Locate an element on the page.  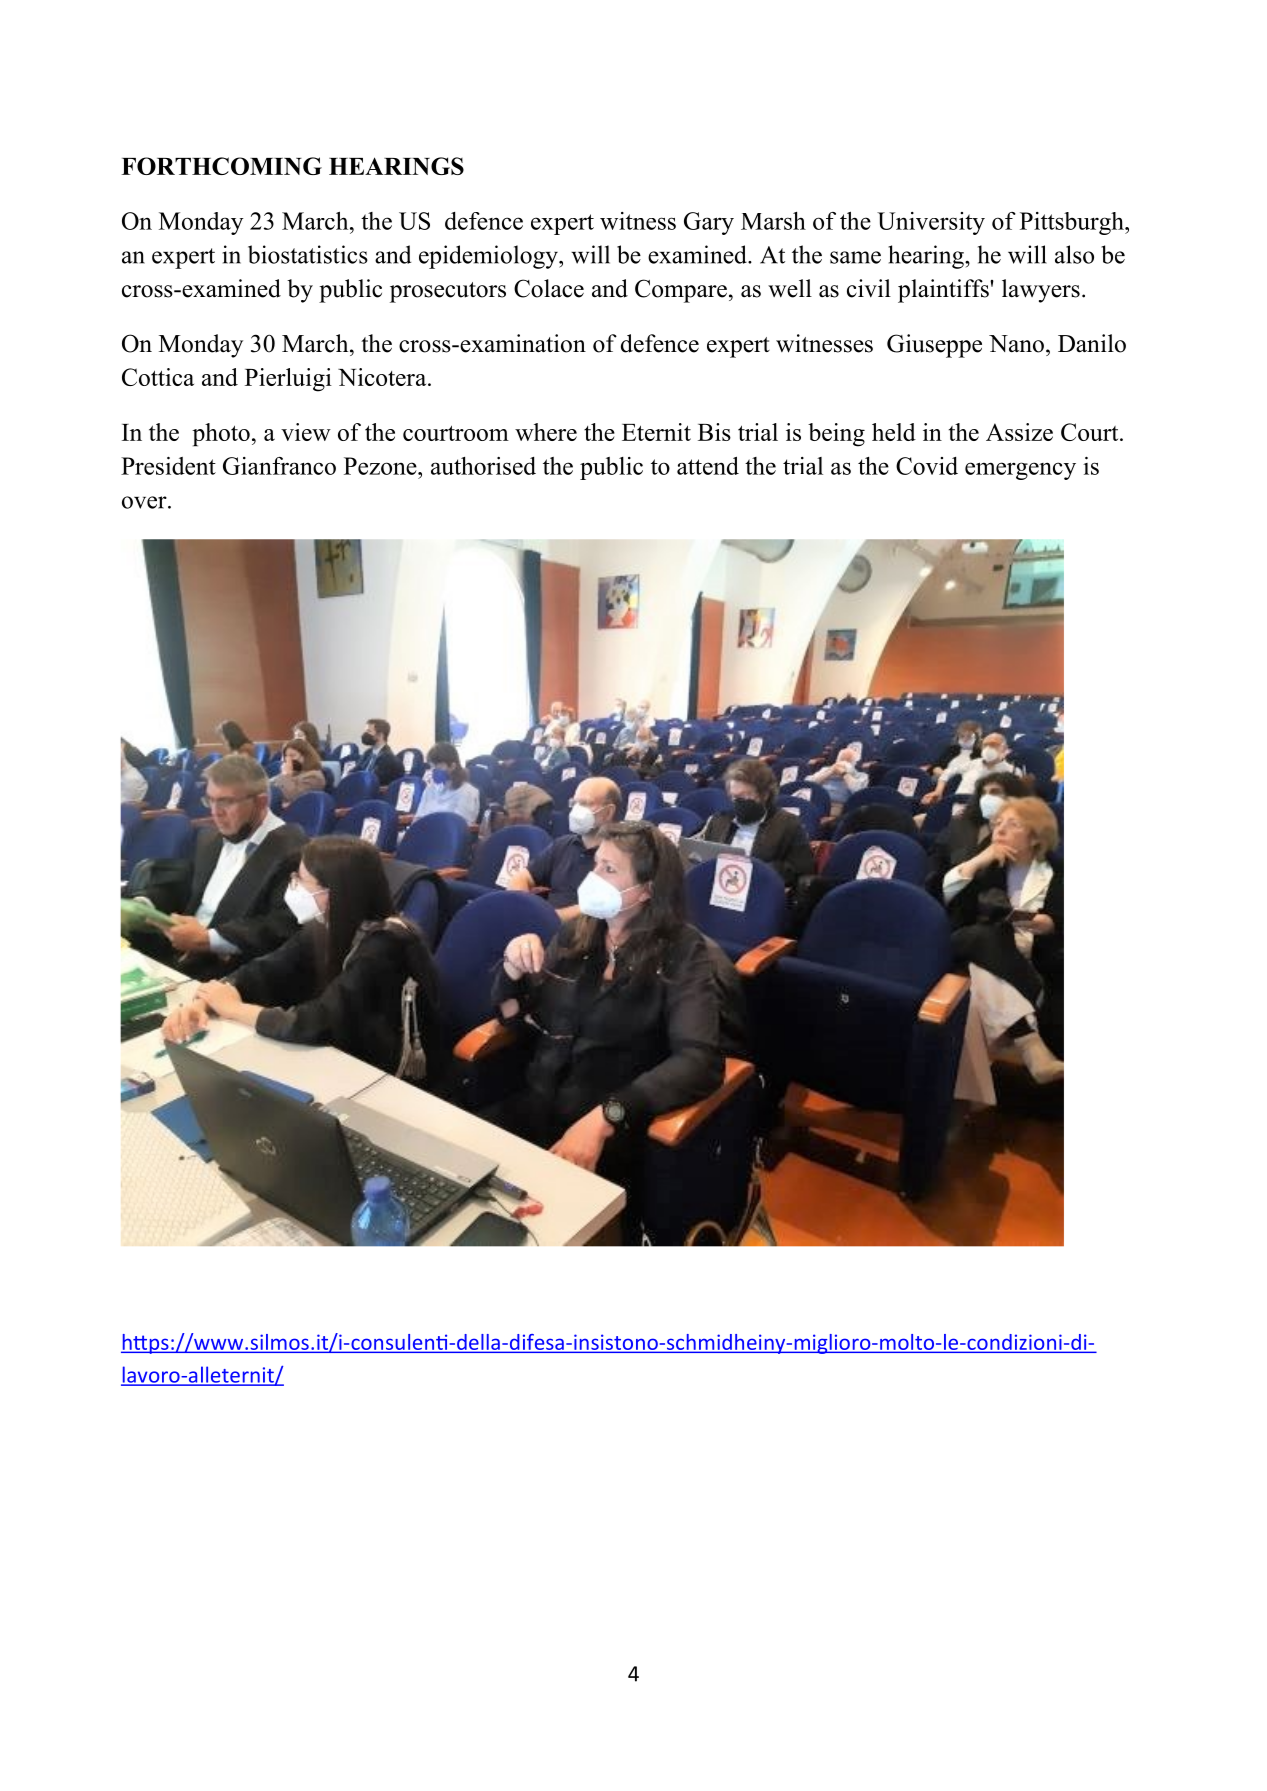
Gary is located at coordinates (709, 223).
